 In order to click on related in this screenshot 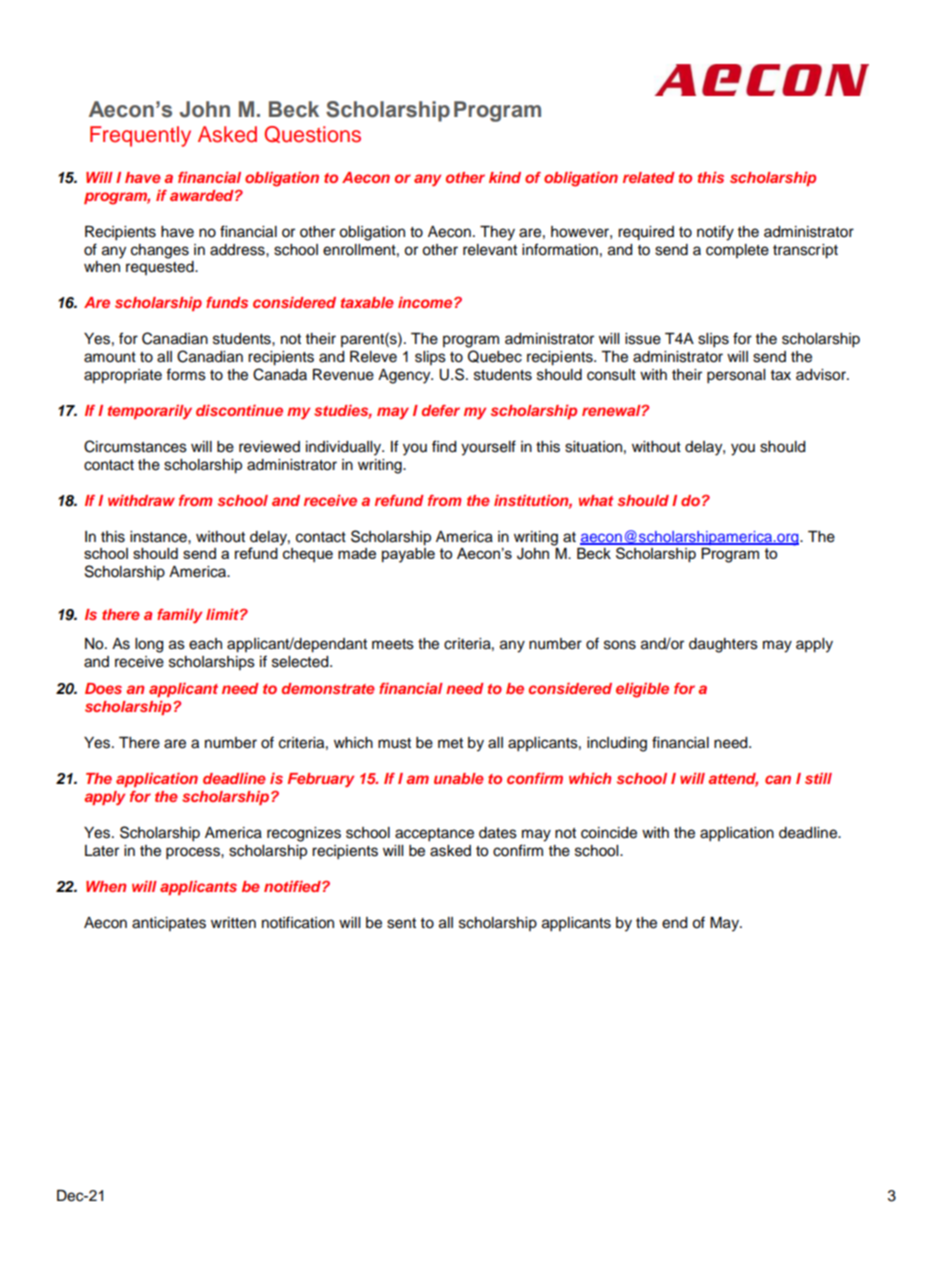, I will do `click(649, 177)`.
